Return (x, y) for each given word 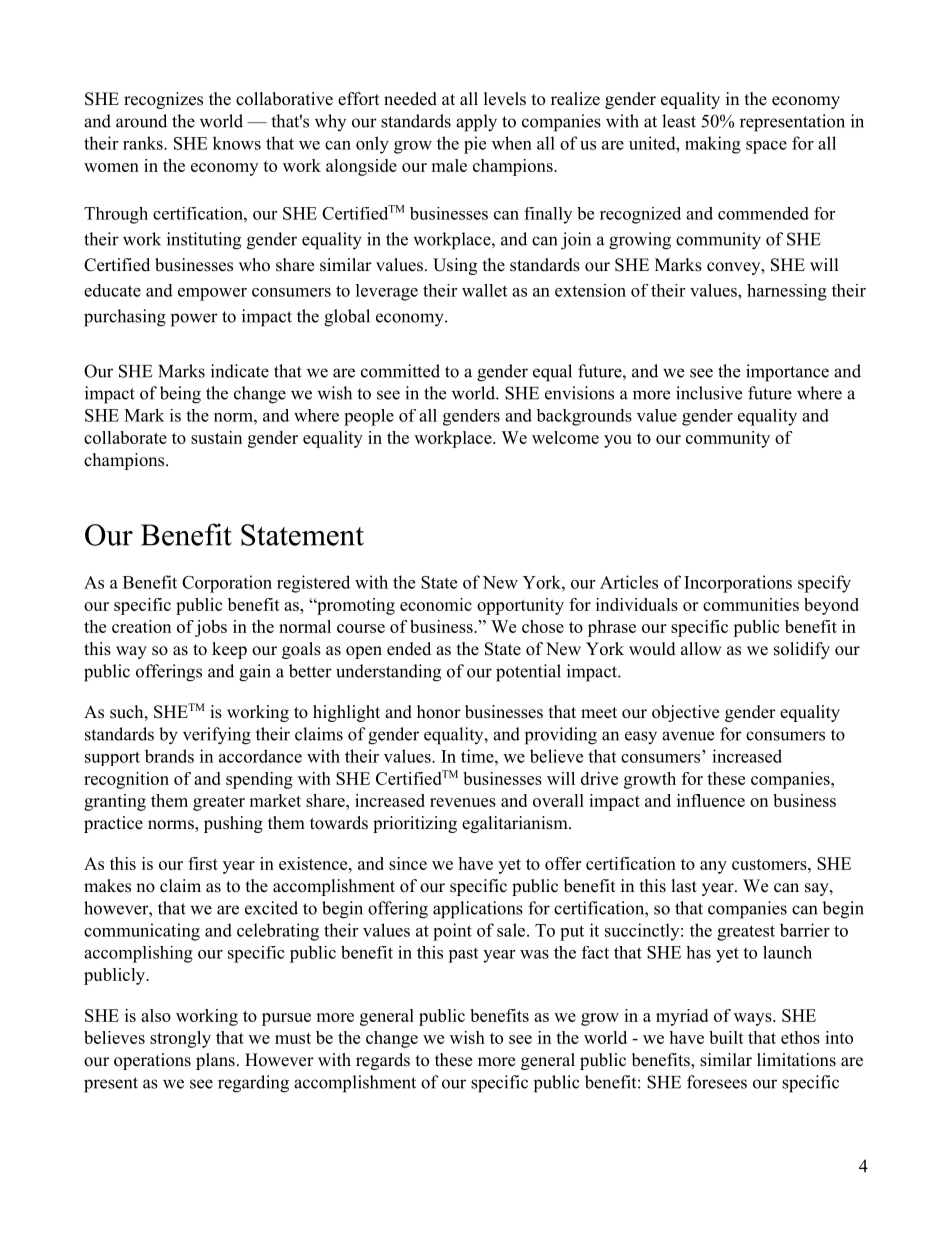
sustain (216, 437)
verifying (217, 736)
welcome (565, 437)
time (478, 756)
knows (237, 143)
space (766, 147)
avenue (688, 736)
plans (215, 1061)
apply (476, 123)
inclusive (709, 393)
